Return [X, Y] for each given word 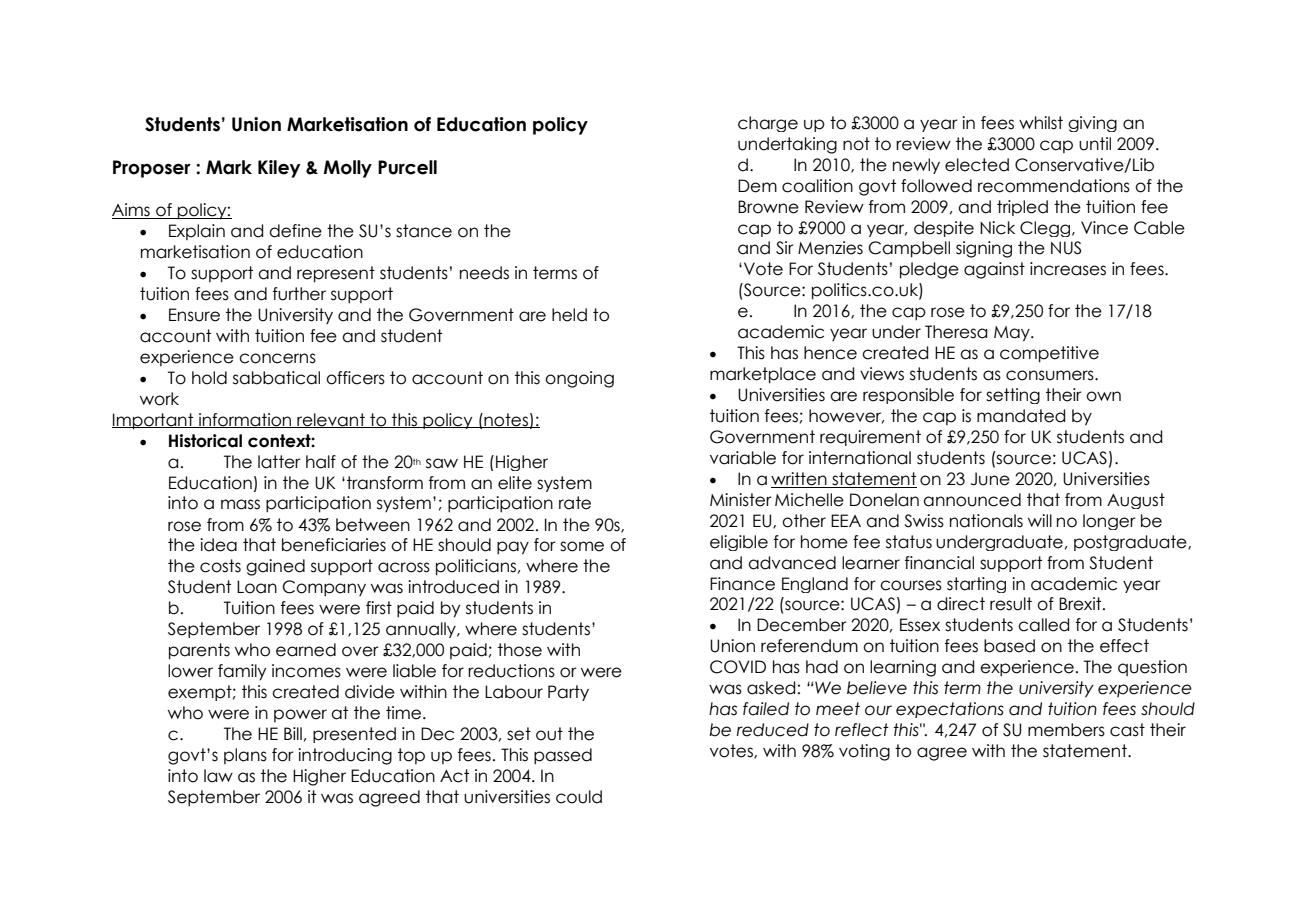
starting [976, 585]
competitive [1049, 354]
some [582, 546]
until [1095, 144]
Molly [348, 169]
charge [768, 124]
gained [275, 567]
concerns [277, 358]
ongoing [579, 379]
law [218, 776]
